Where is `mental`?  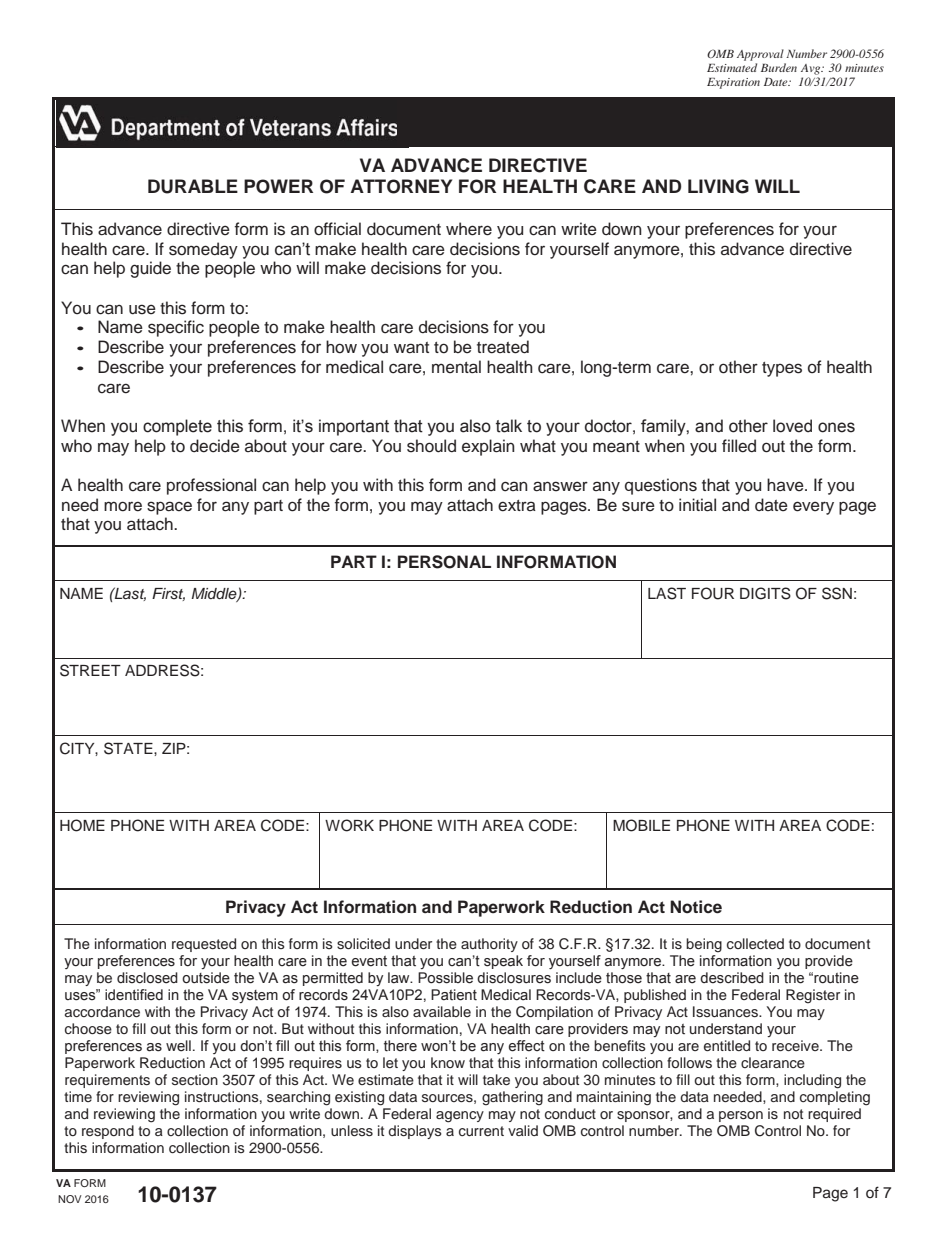 mental is located at coordinates (456, 367).
